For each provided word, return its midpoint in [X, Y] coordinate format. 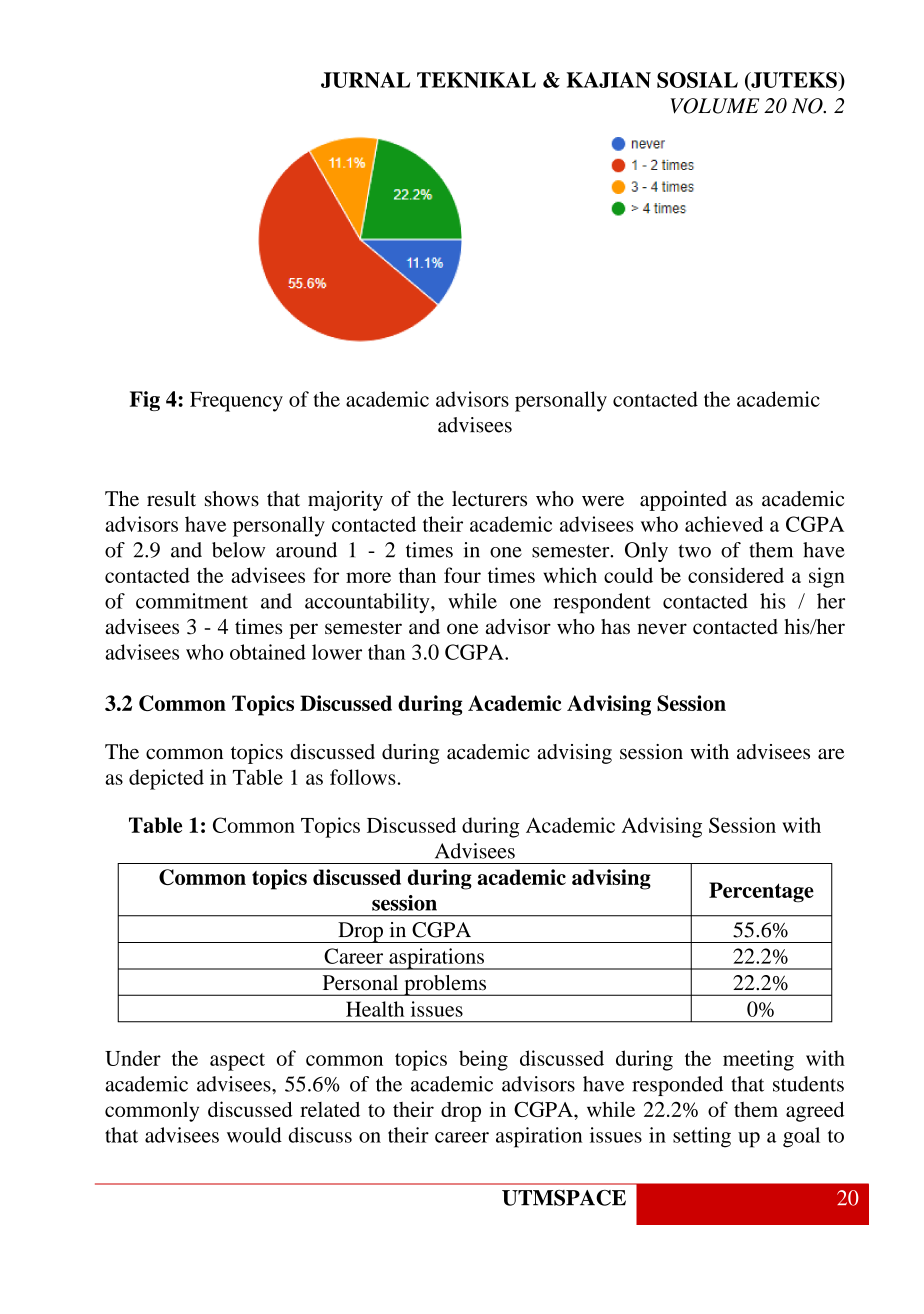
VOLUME [714, 106]
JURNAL [365, 80]
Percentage [761, 892]
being [483, 1060]
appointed [683, 501]
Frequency [236, 402]
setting [702, 1137]
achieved [724, 524]
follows [363, 777]
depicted [166, 779]
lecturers [489, 499]
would [254, 1135]
